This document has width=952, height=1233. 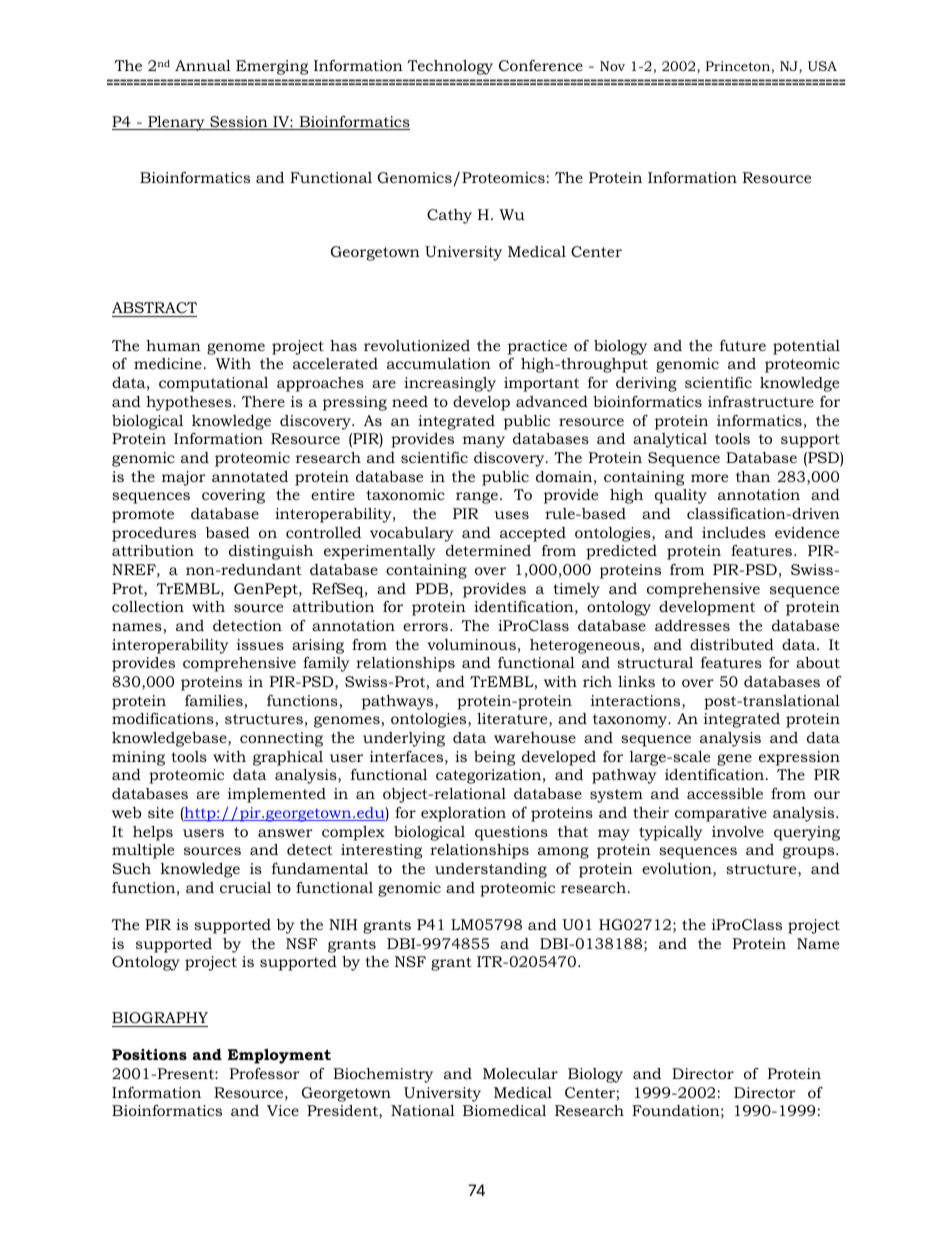 I want to click on Technology, so click(x=450, y=67).
